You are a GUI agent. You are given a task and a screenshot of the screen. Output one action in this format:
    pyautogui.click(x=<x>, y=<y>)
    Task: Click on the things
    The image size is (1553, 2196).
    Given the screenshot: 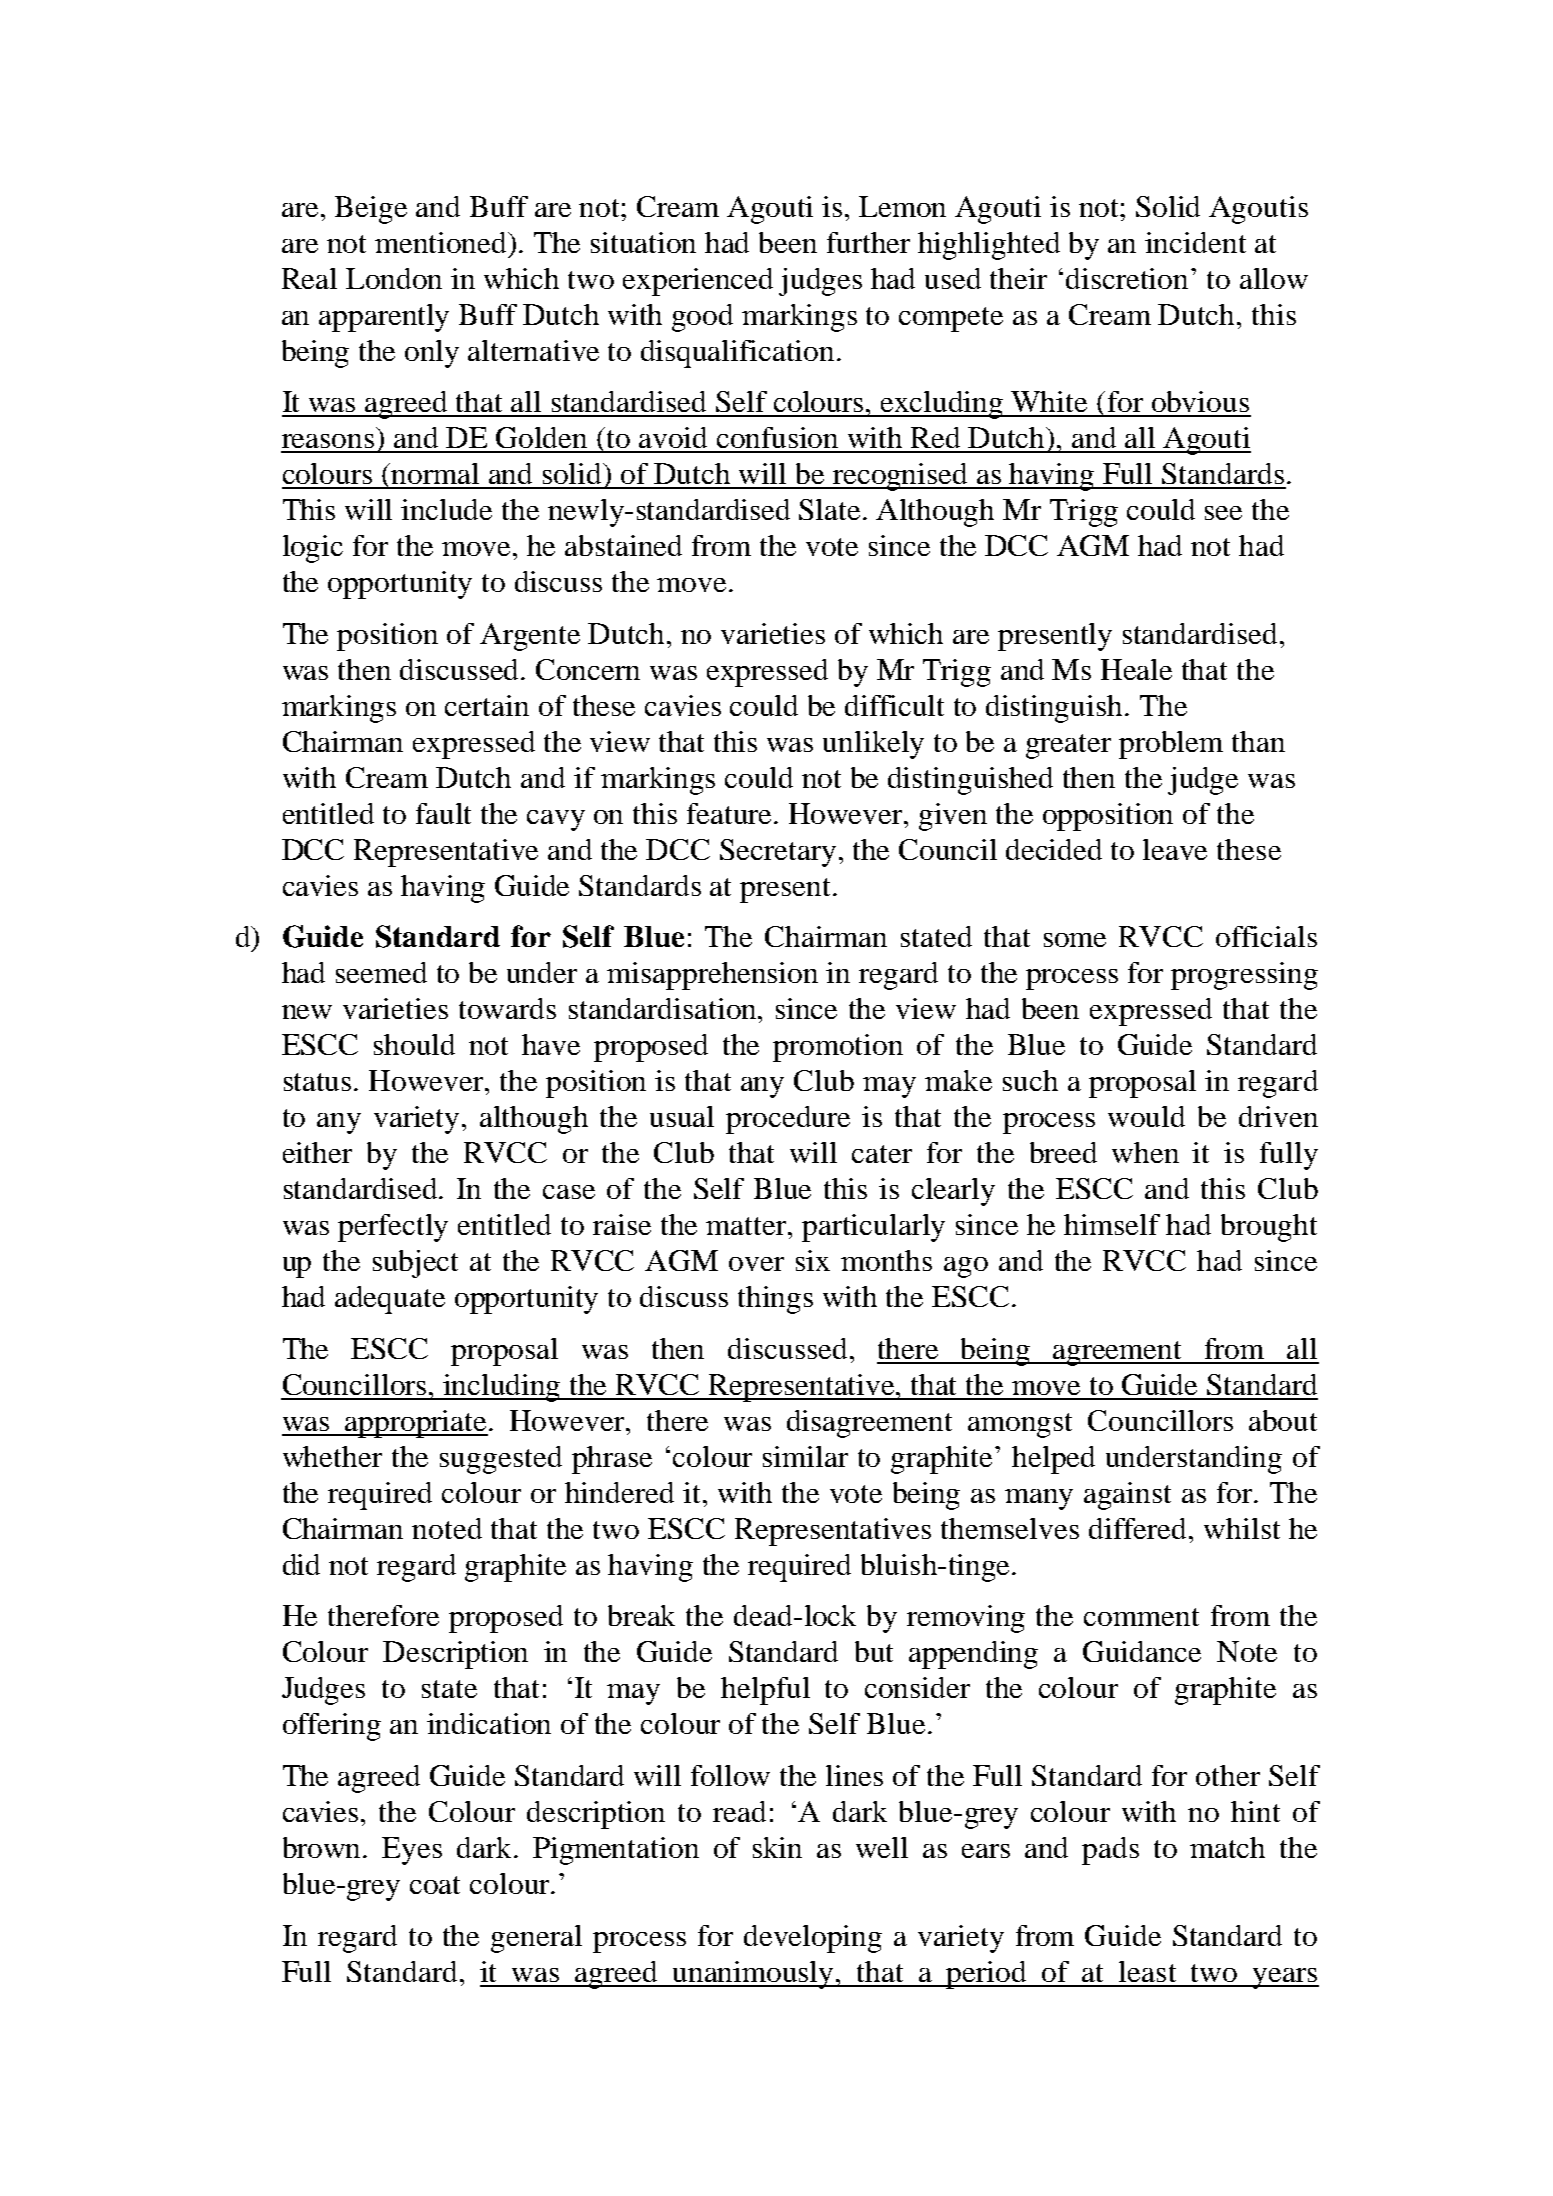 What is the action you would take?
    pyautogui.click(x=775, y=1300)
